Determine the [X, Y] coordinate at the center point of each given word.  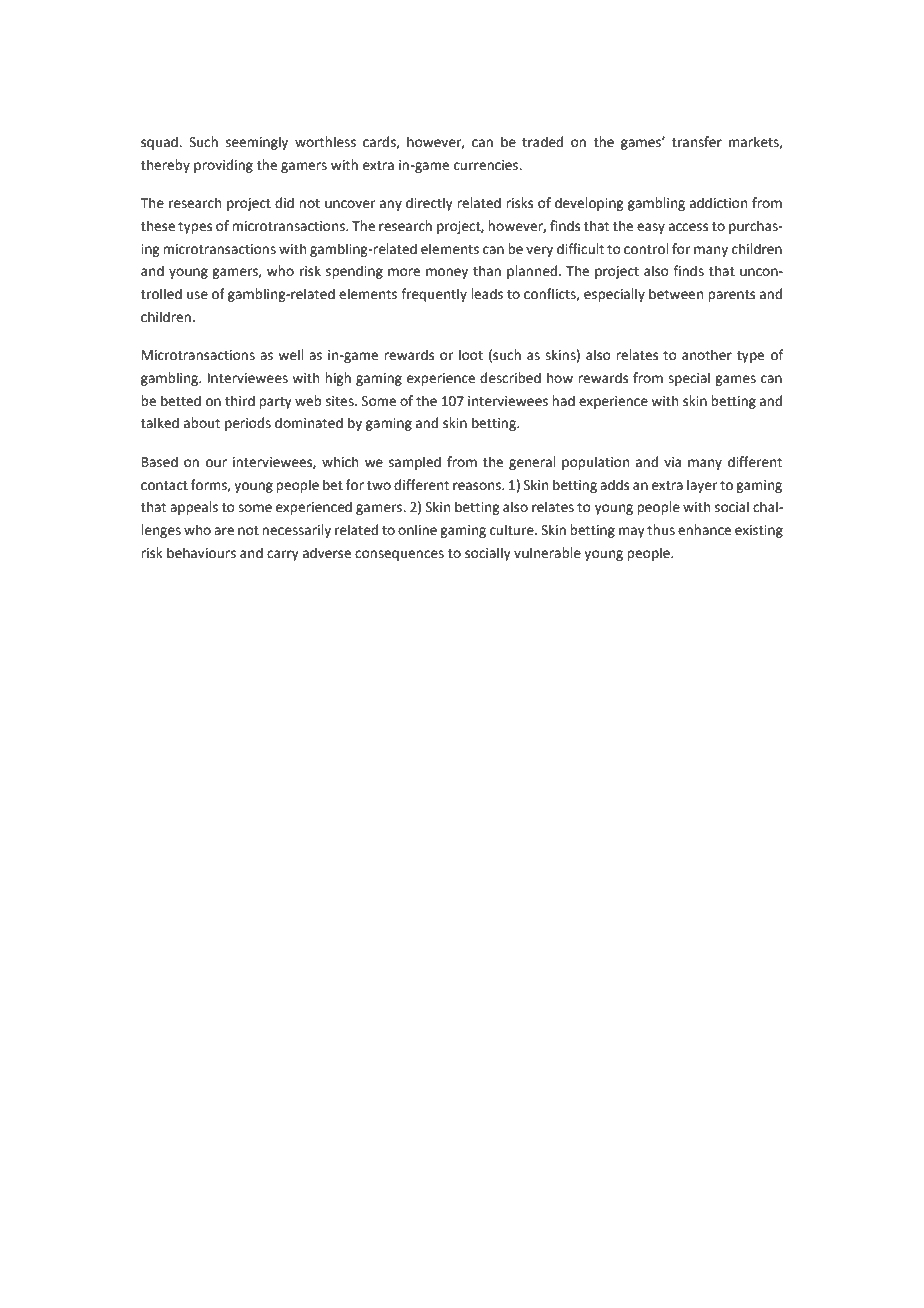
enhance [704, 530]
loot [471, 355]
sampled [415, 463]
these [158, 226]
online [417, 530]
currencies [487, 165]
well [291, 355]
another [707, 355]
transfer [697, 142]
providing [223, 166]
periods [248, 424]
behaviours [201, 553]
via [672, 462]
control [646, 249]
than [487, 271]
